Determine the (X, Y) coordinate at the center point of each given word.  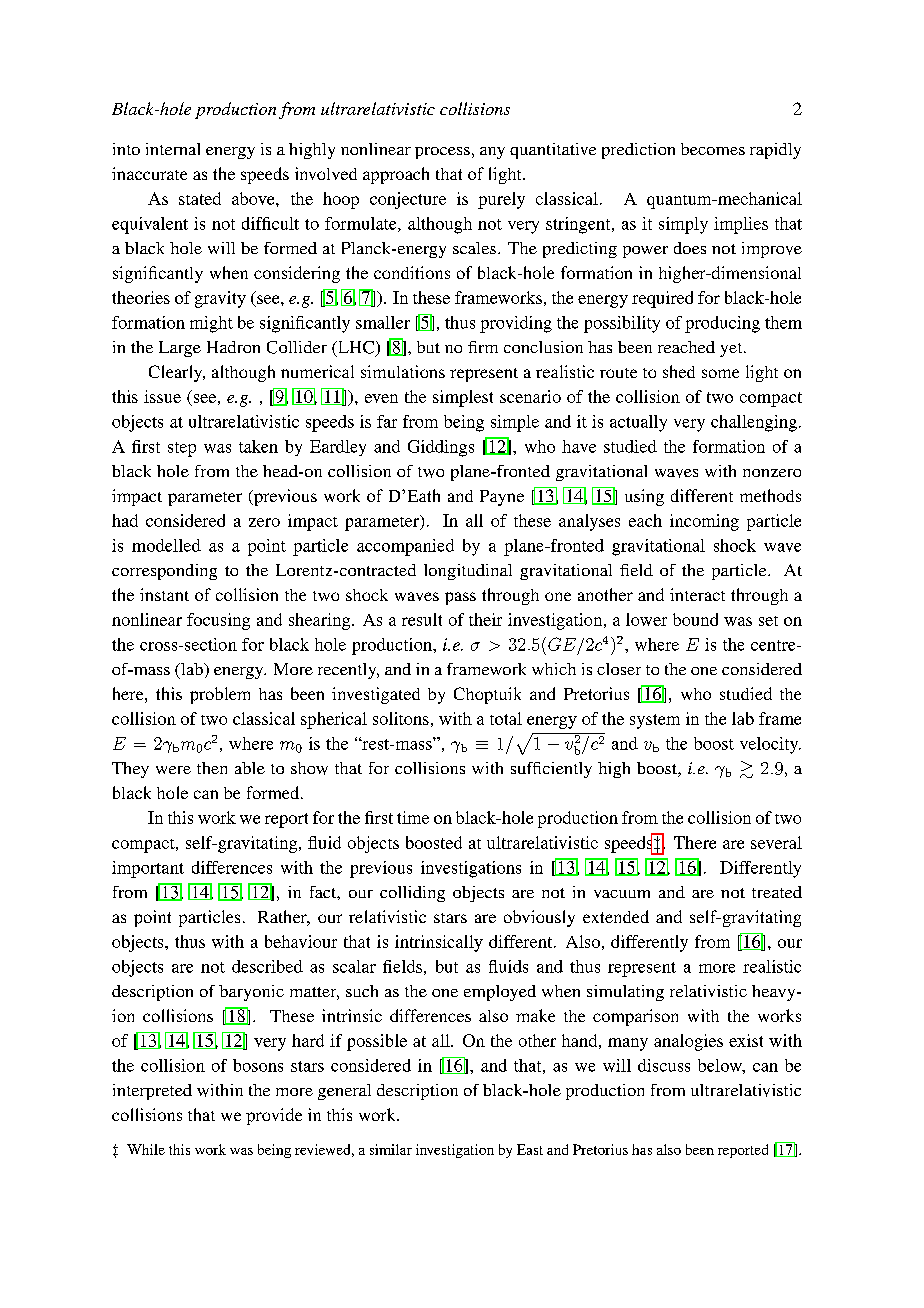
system (655, 721)
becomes (713, 149)
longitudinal (468, 572)
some (720, 373)
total (506, 718)
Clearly (177, 373)
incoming (704, 522)
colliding (412, 894)
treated (777, 892)
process (442, 153)
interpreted (152, 1092)
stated (200, 198)
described (267, 966)
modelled (166, 545)
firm (483, 347)
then (212, 768)
